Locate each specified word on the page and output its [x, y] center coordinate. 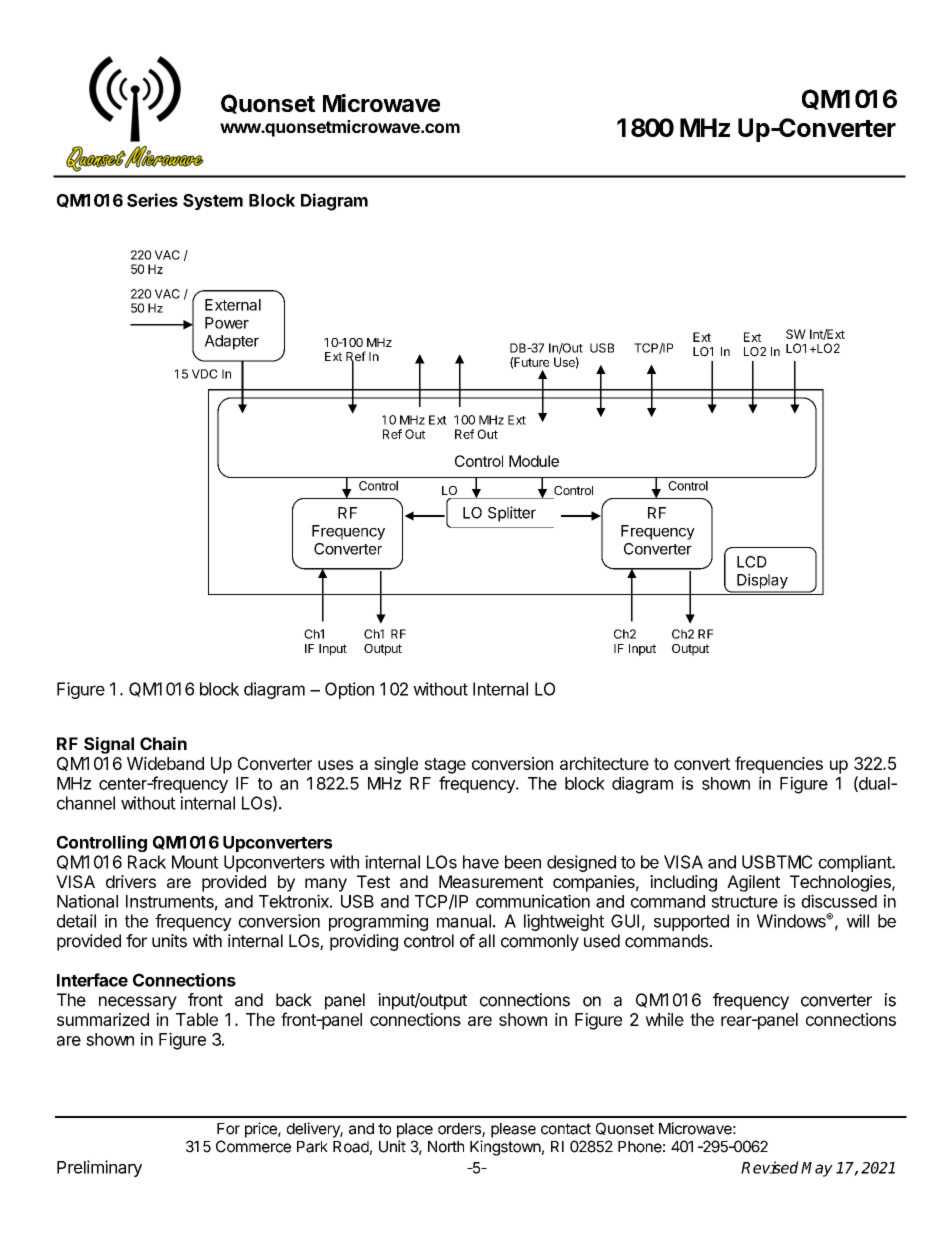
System [213, 202]
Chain [163, 743]
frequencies [779, 765]
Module [534, 461]
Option [349, 690]
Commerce [253, 1146]
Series [152, 200]
